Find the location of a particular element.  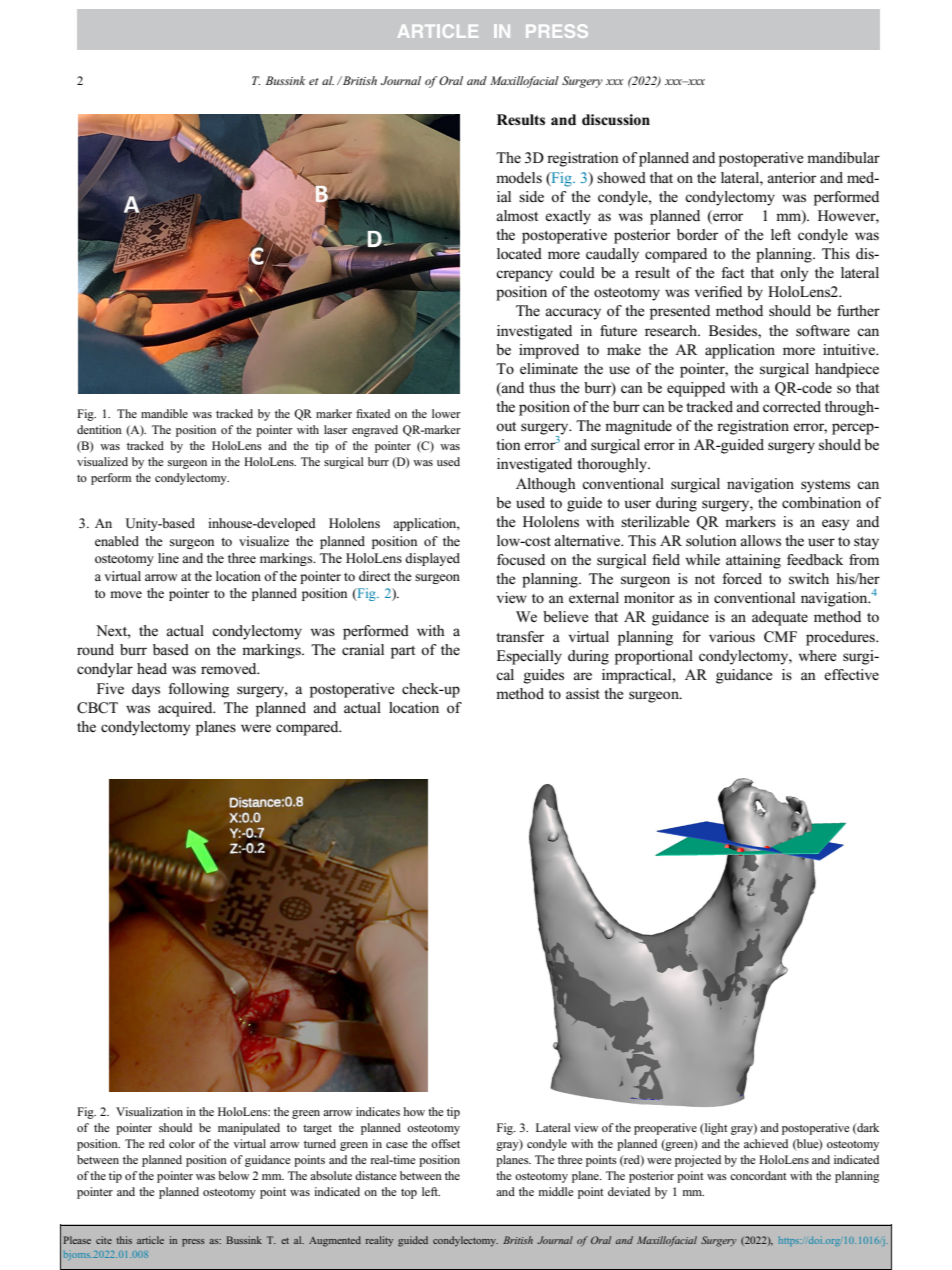

acquired is located at coordinates (186, 709).
